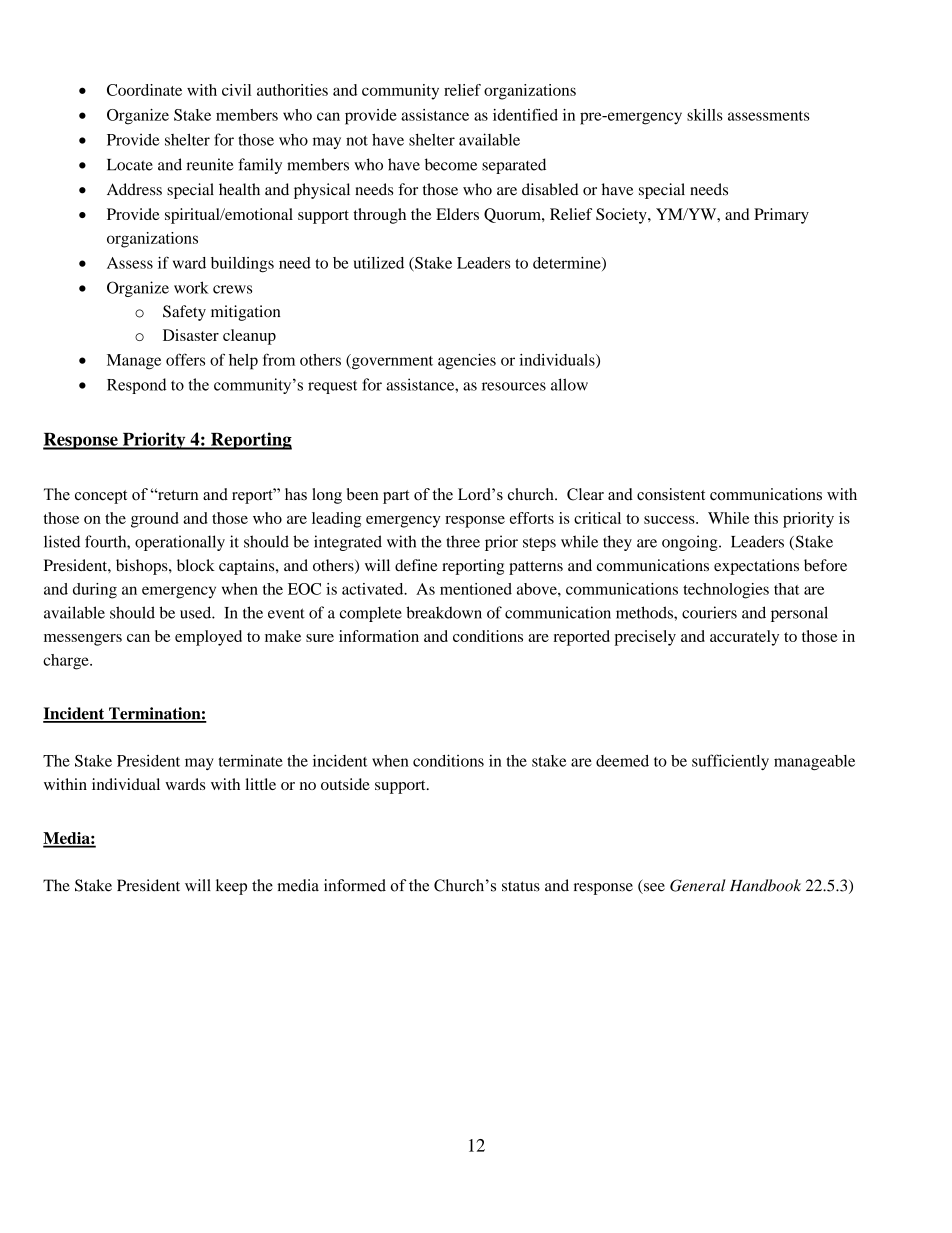 This screenshot has height=1233, width=952. What do you see at coordinates (208, 638) in the screenshot?
I see `employed` at bounding box center [208, 638].
